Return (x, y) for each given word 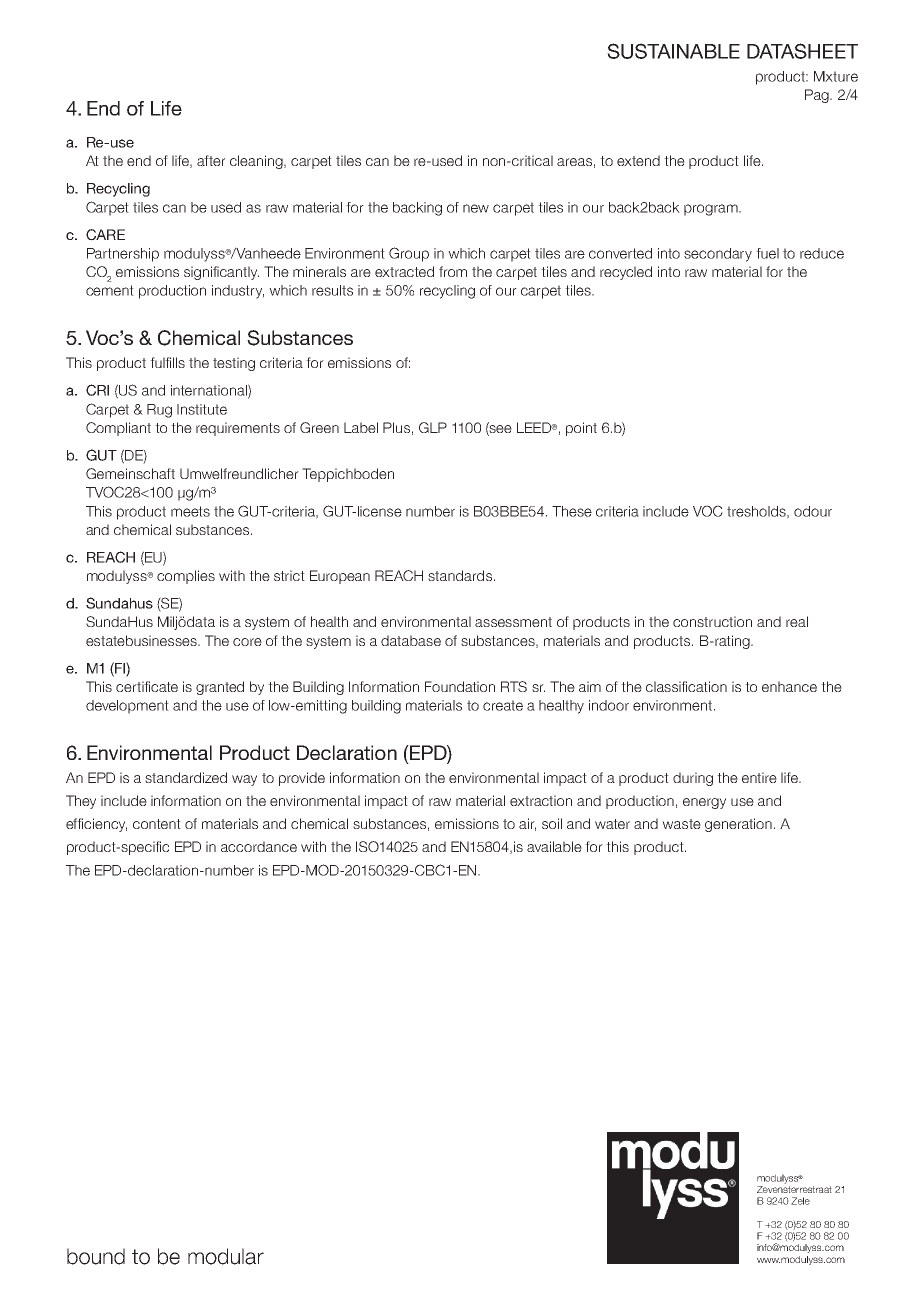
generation (738, 825)
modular (226, 1256)
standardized (186, 777)
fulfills (167, 362)
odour (813, 511)
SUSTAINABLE (673, 51)
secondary (718, 255)
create (503, 705)
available (554, 846)
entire (759, 777)
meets (190, 511)
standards (460, 575)
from (453, 271)
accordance (259, 846)
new (476, 208)
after (211, 160)
